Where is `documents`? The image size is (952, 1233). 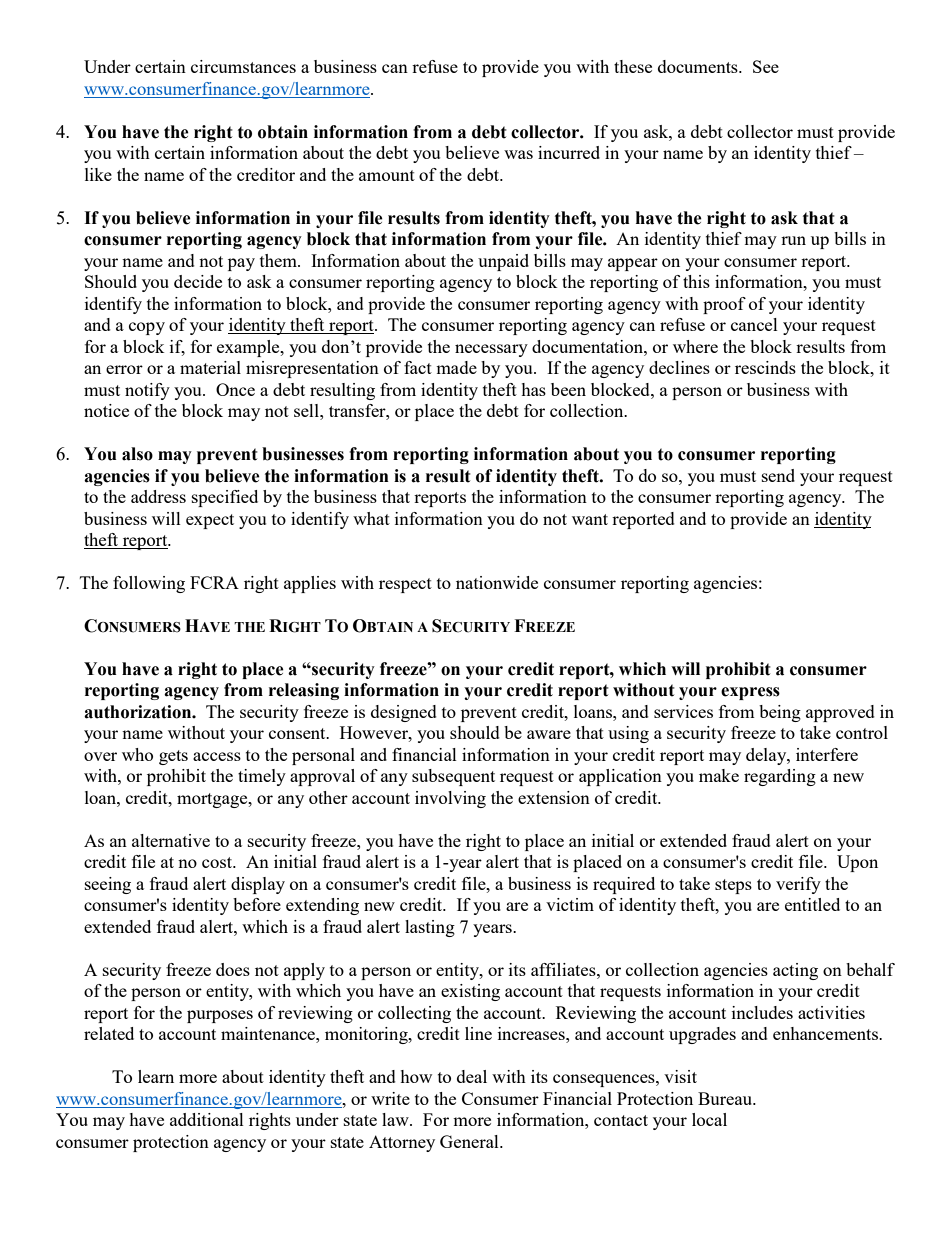
documents is located at coordinates (699, 66).
